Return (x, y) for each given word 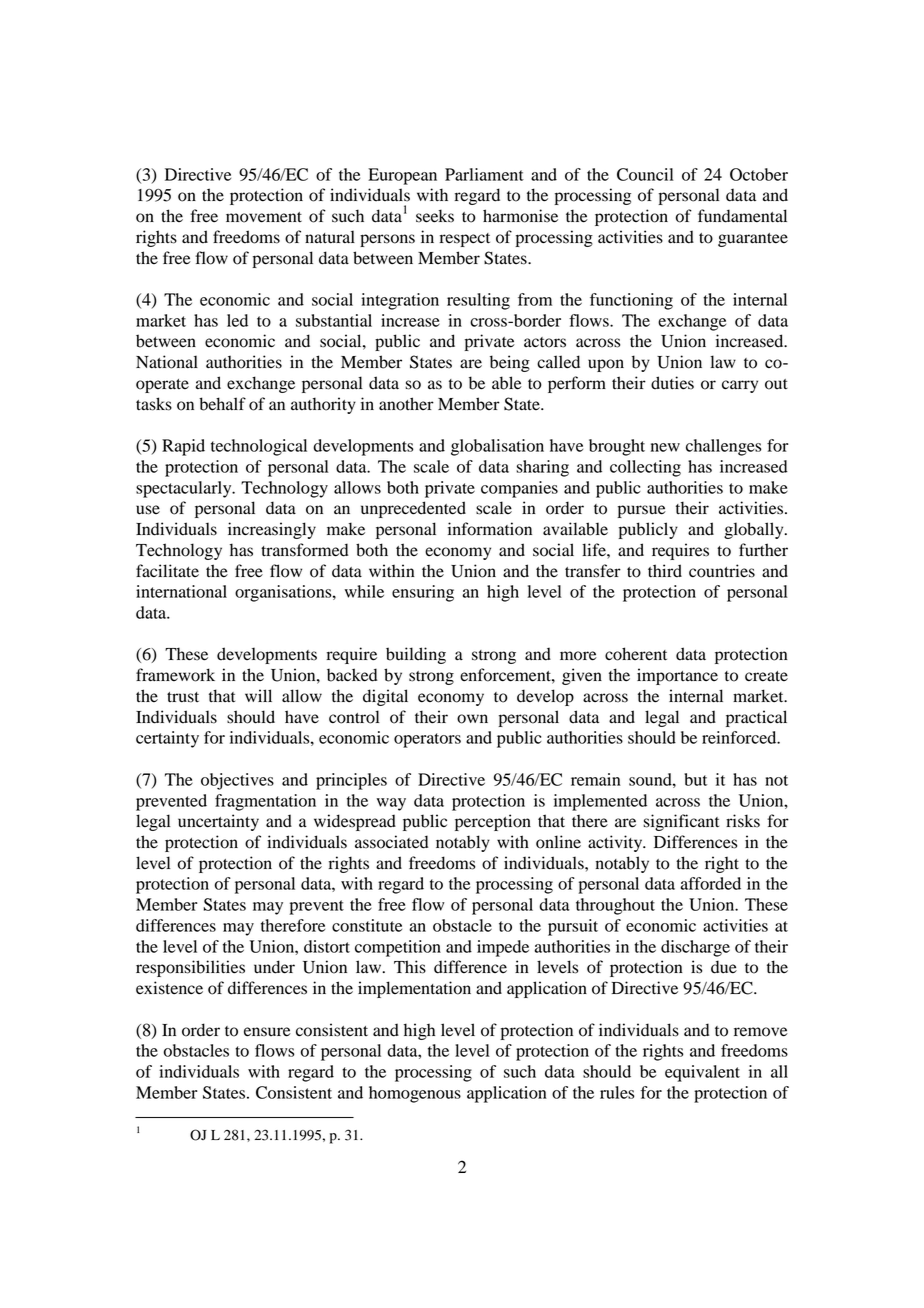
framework (175, 675)
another (406, 404)
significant (681, 822)
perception (493, 822)
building (416, 655)
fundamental (742, 216)
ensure (267, 1032)
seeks (435, 216)
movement (264, 217)
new (665, 447)
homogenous (415, 1094)
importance (677, 676)
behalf (222, 404)
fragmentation (265, 802)
